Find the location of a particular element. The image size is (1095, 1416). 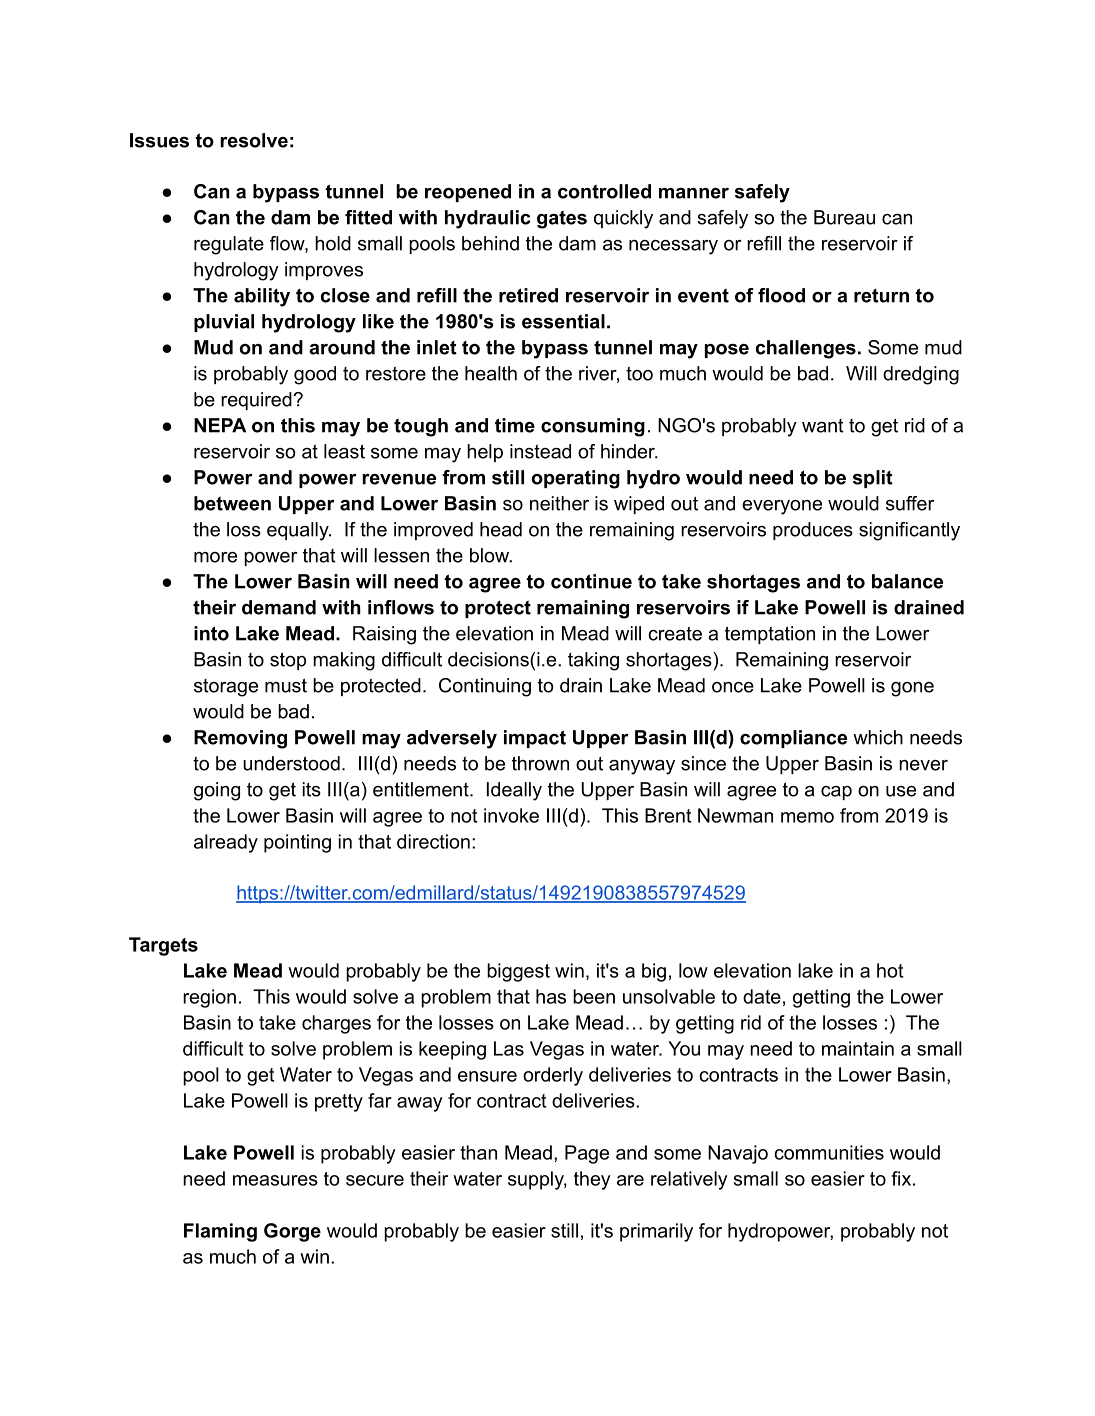

communities is located at coordinates (829, 1152).
